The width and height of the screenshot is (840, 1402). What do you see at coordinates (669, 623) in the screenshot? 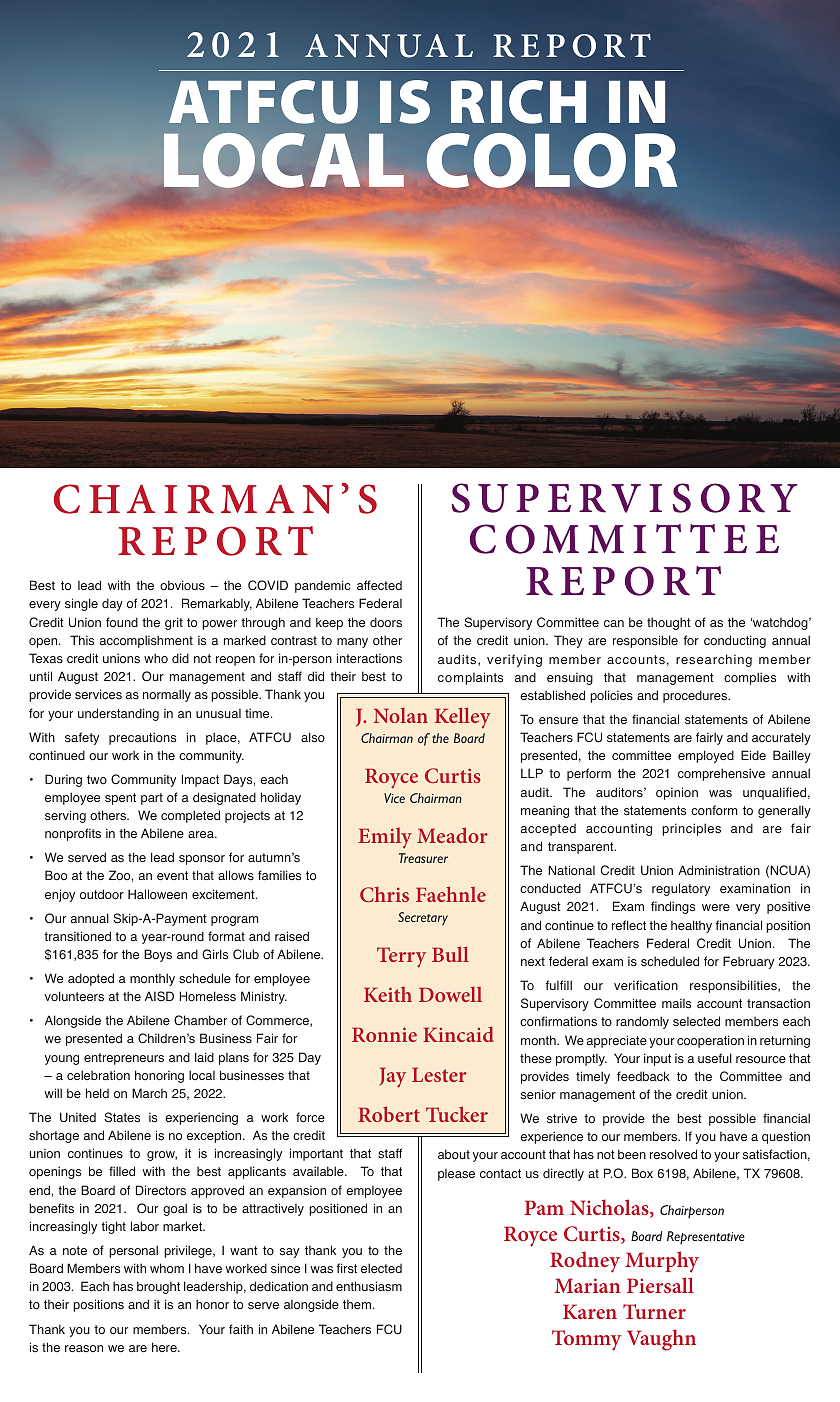
I see `thought` at bounding box center [669, 623].
